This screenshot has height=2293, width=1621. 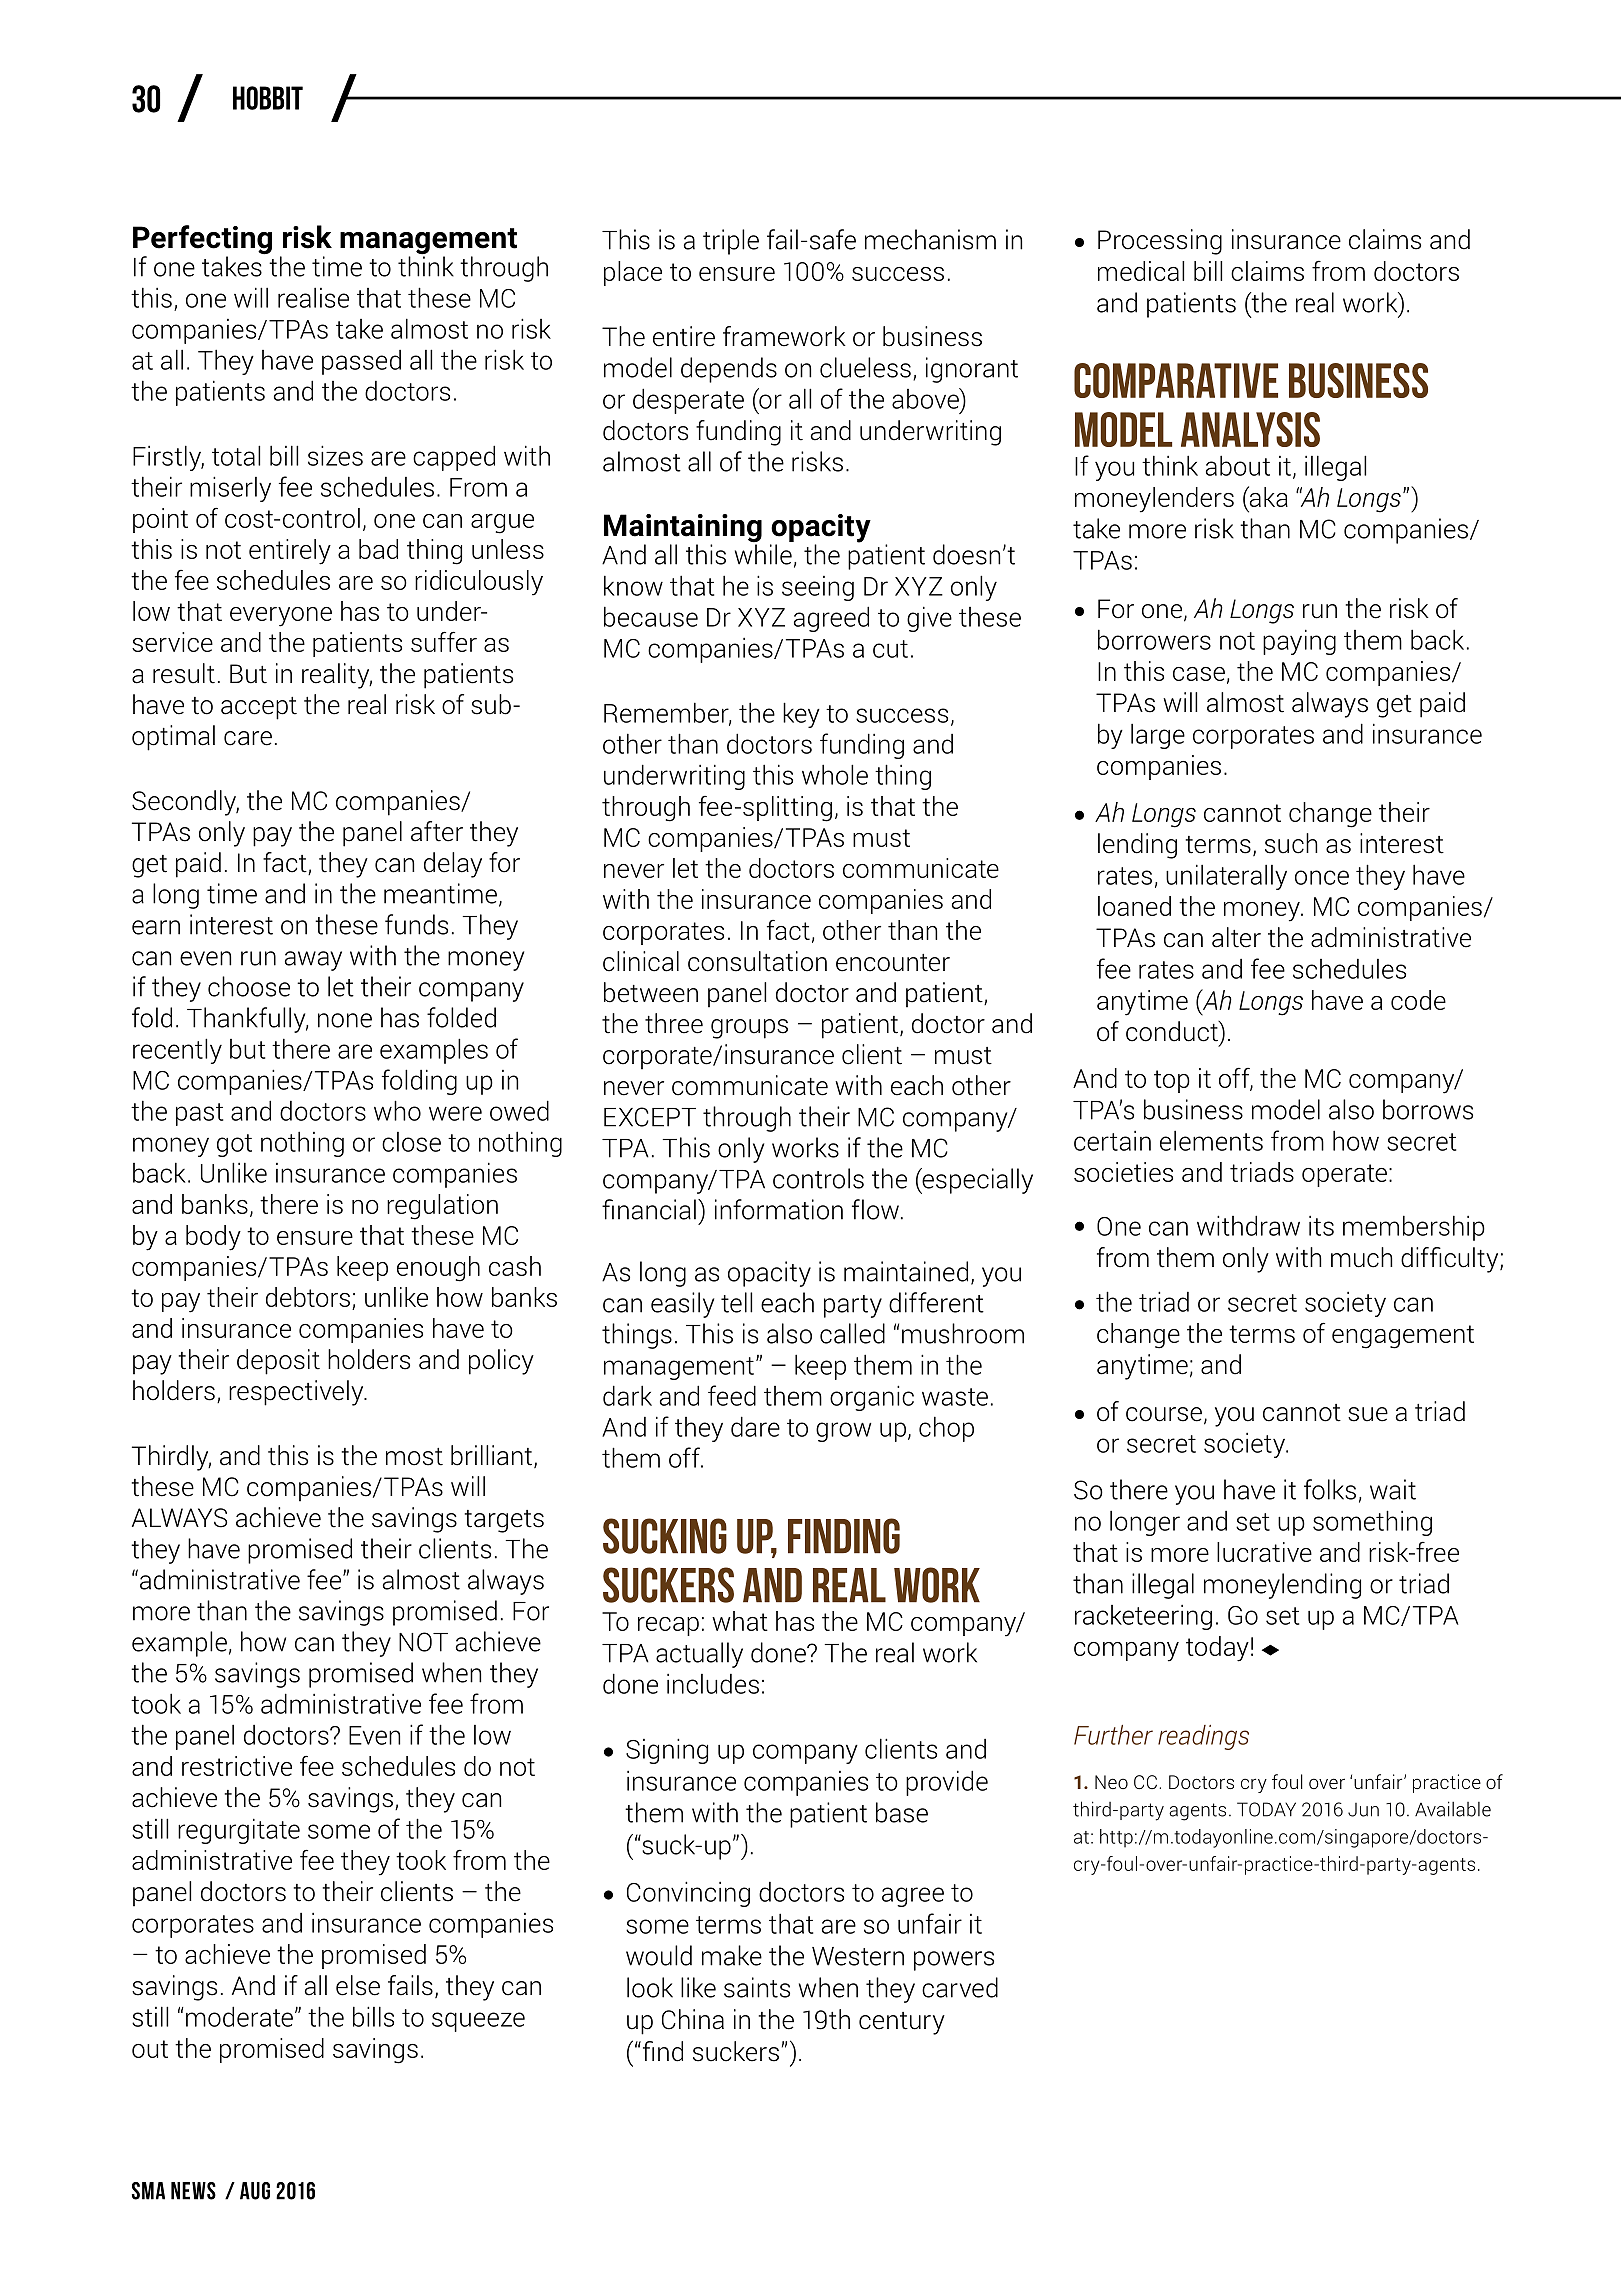 I want to click on everyone, so click(x=281, y=617).
